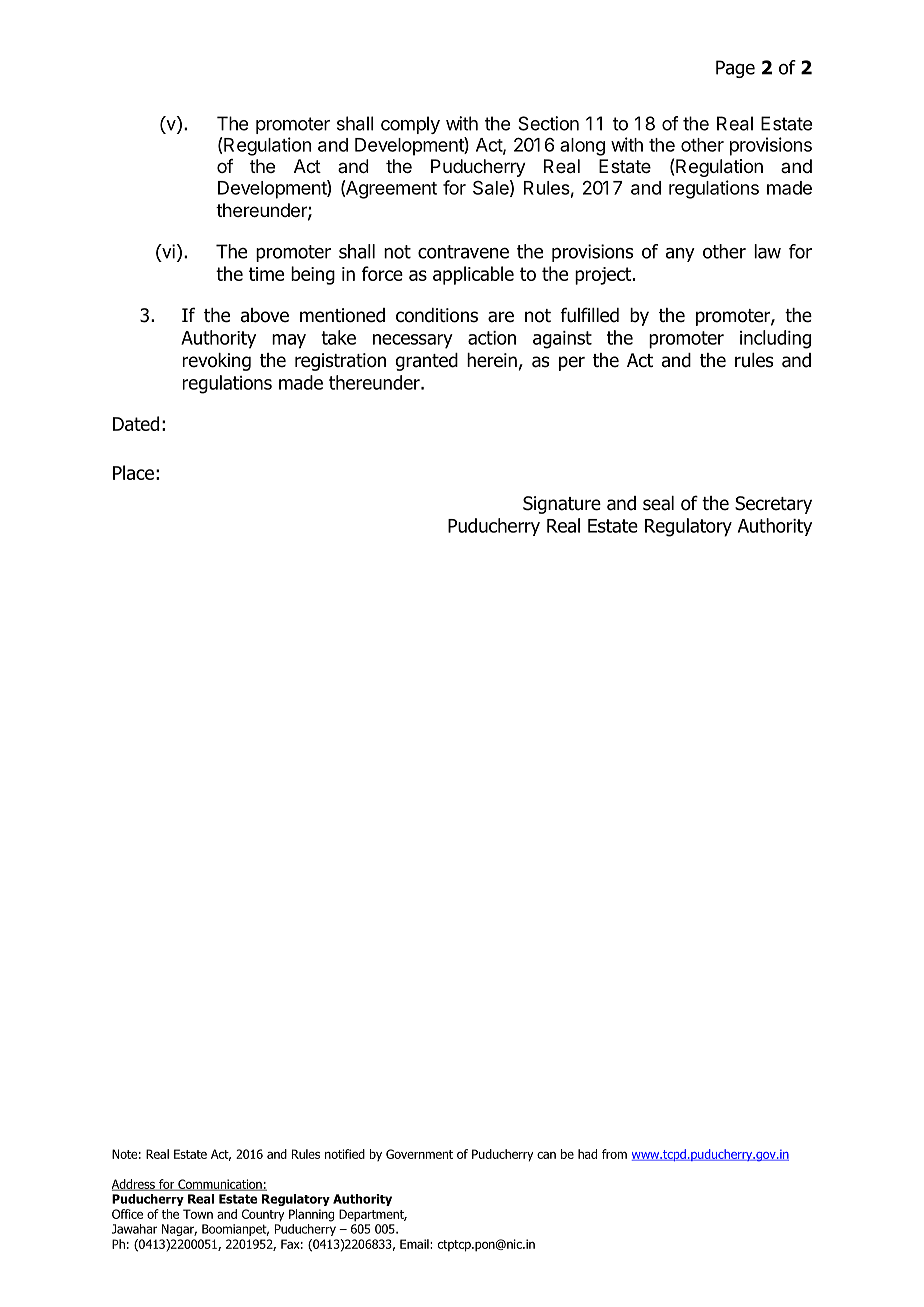 The image size is (924, 1307). I want to click on time, so click(266, 274).
